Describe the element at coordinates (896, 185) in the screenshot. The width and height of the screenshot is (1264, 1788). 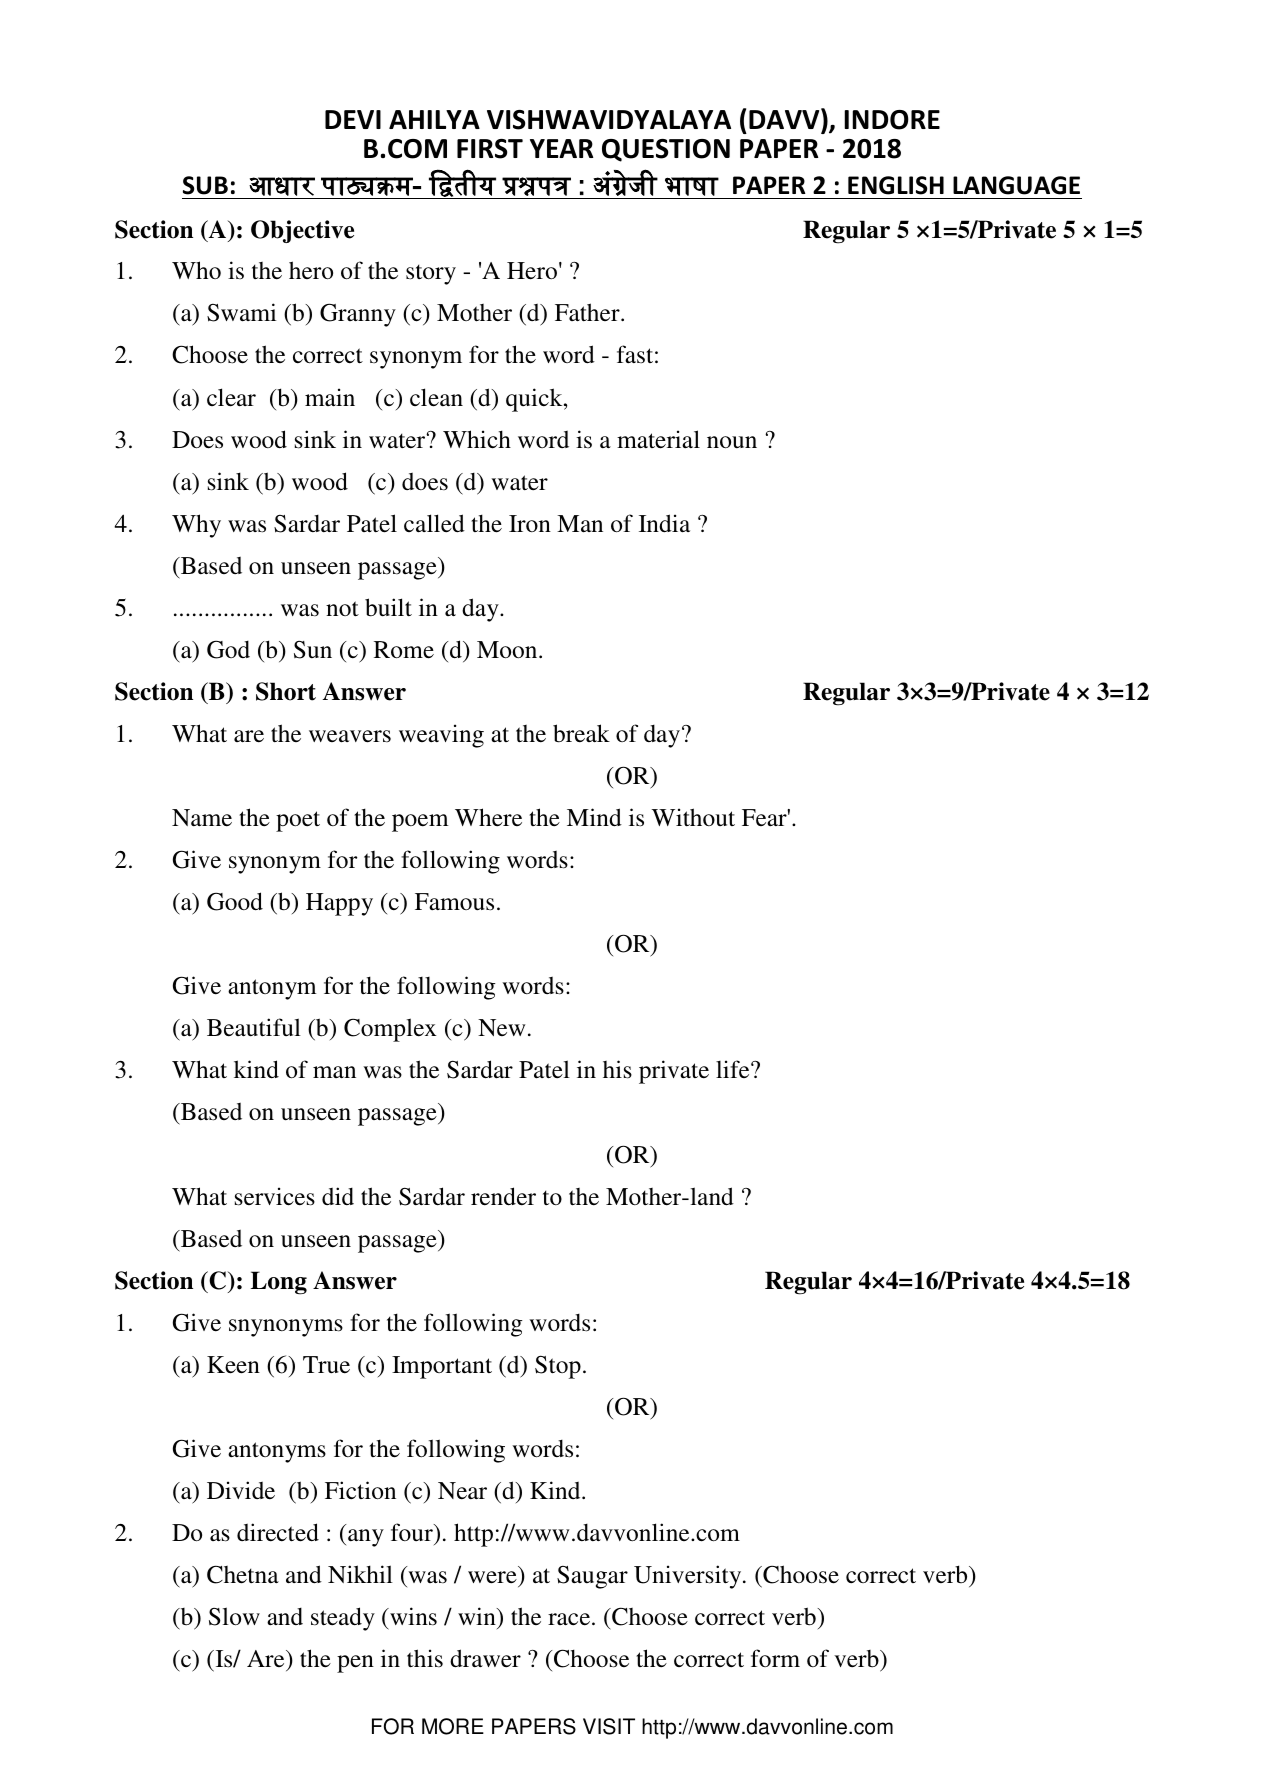
I see `ENGLISH` at that location.
